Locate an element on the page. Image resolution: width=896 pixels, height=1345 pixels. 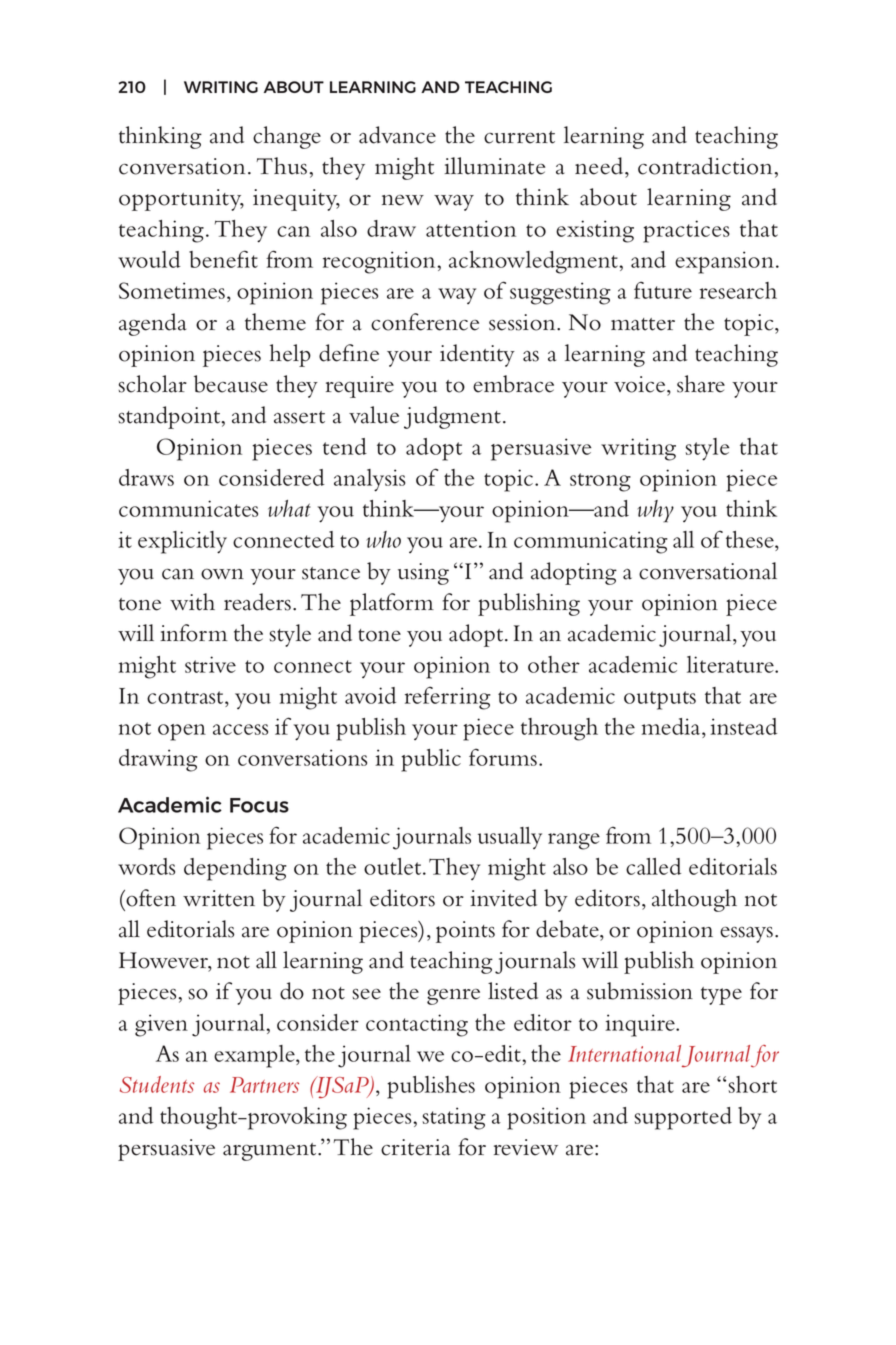
public is located at coordinates (431, 760).
